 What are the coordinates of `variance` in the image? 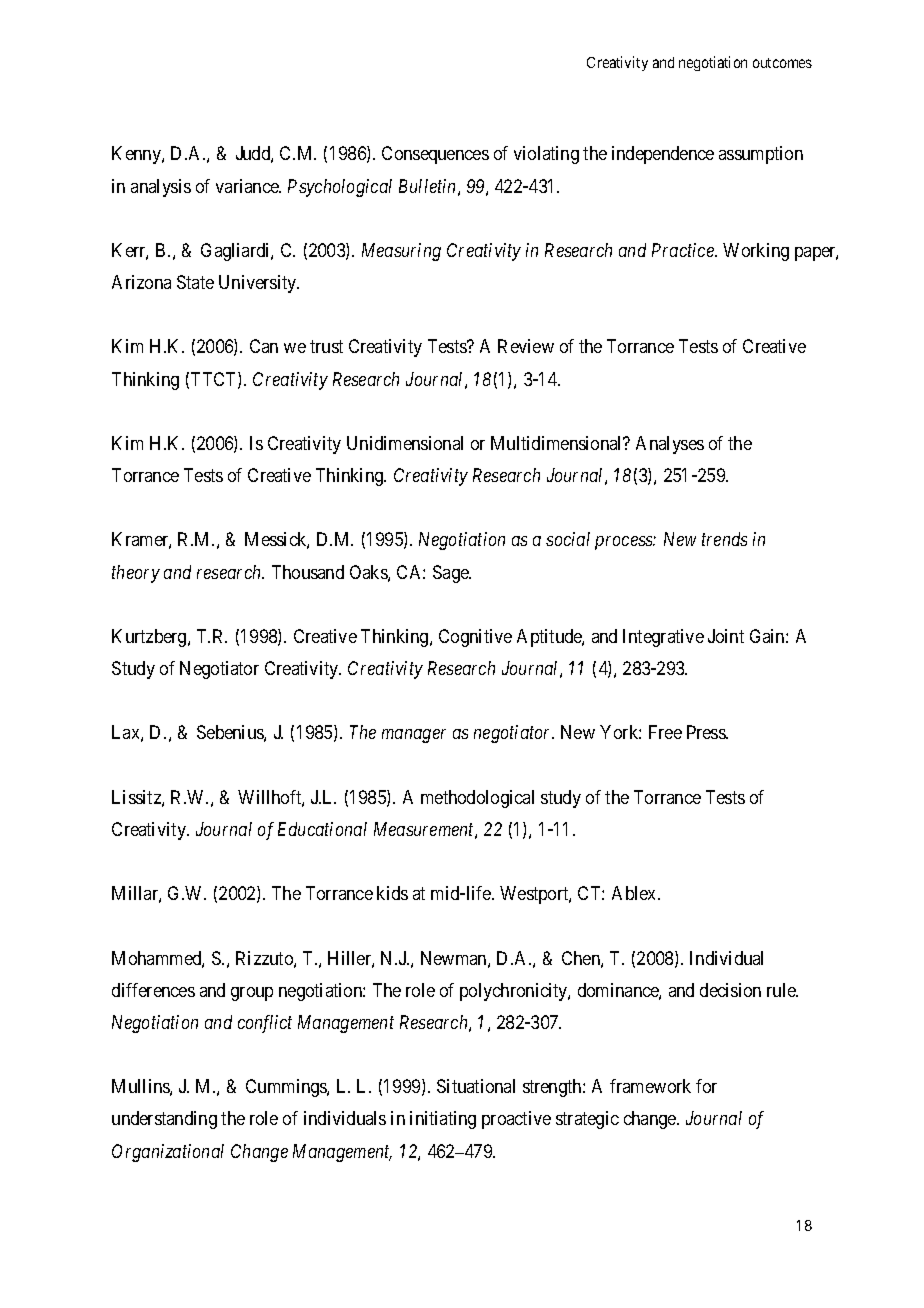 It's located at (248, 186).
